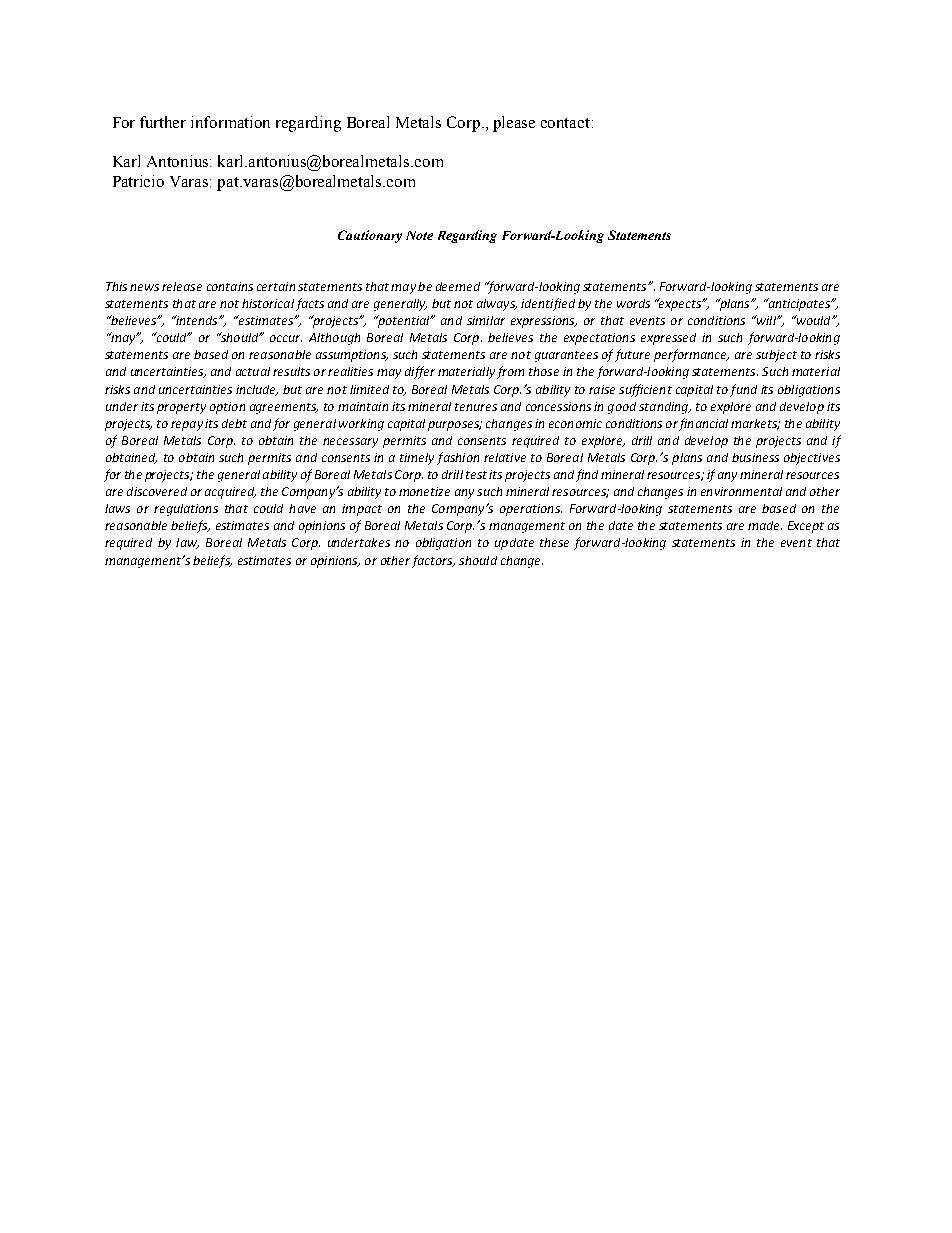 The height and width of the page is (1233, 952). I want to click on regulations, so click(186, 510).
